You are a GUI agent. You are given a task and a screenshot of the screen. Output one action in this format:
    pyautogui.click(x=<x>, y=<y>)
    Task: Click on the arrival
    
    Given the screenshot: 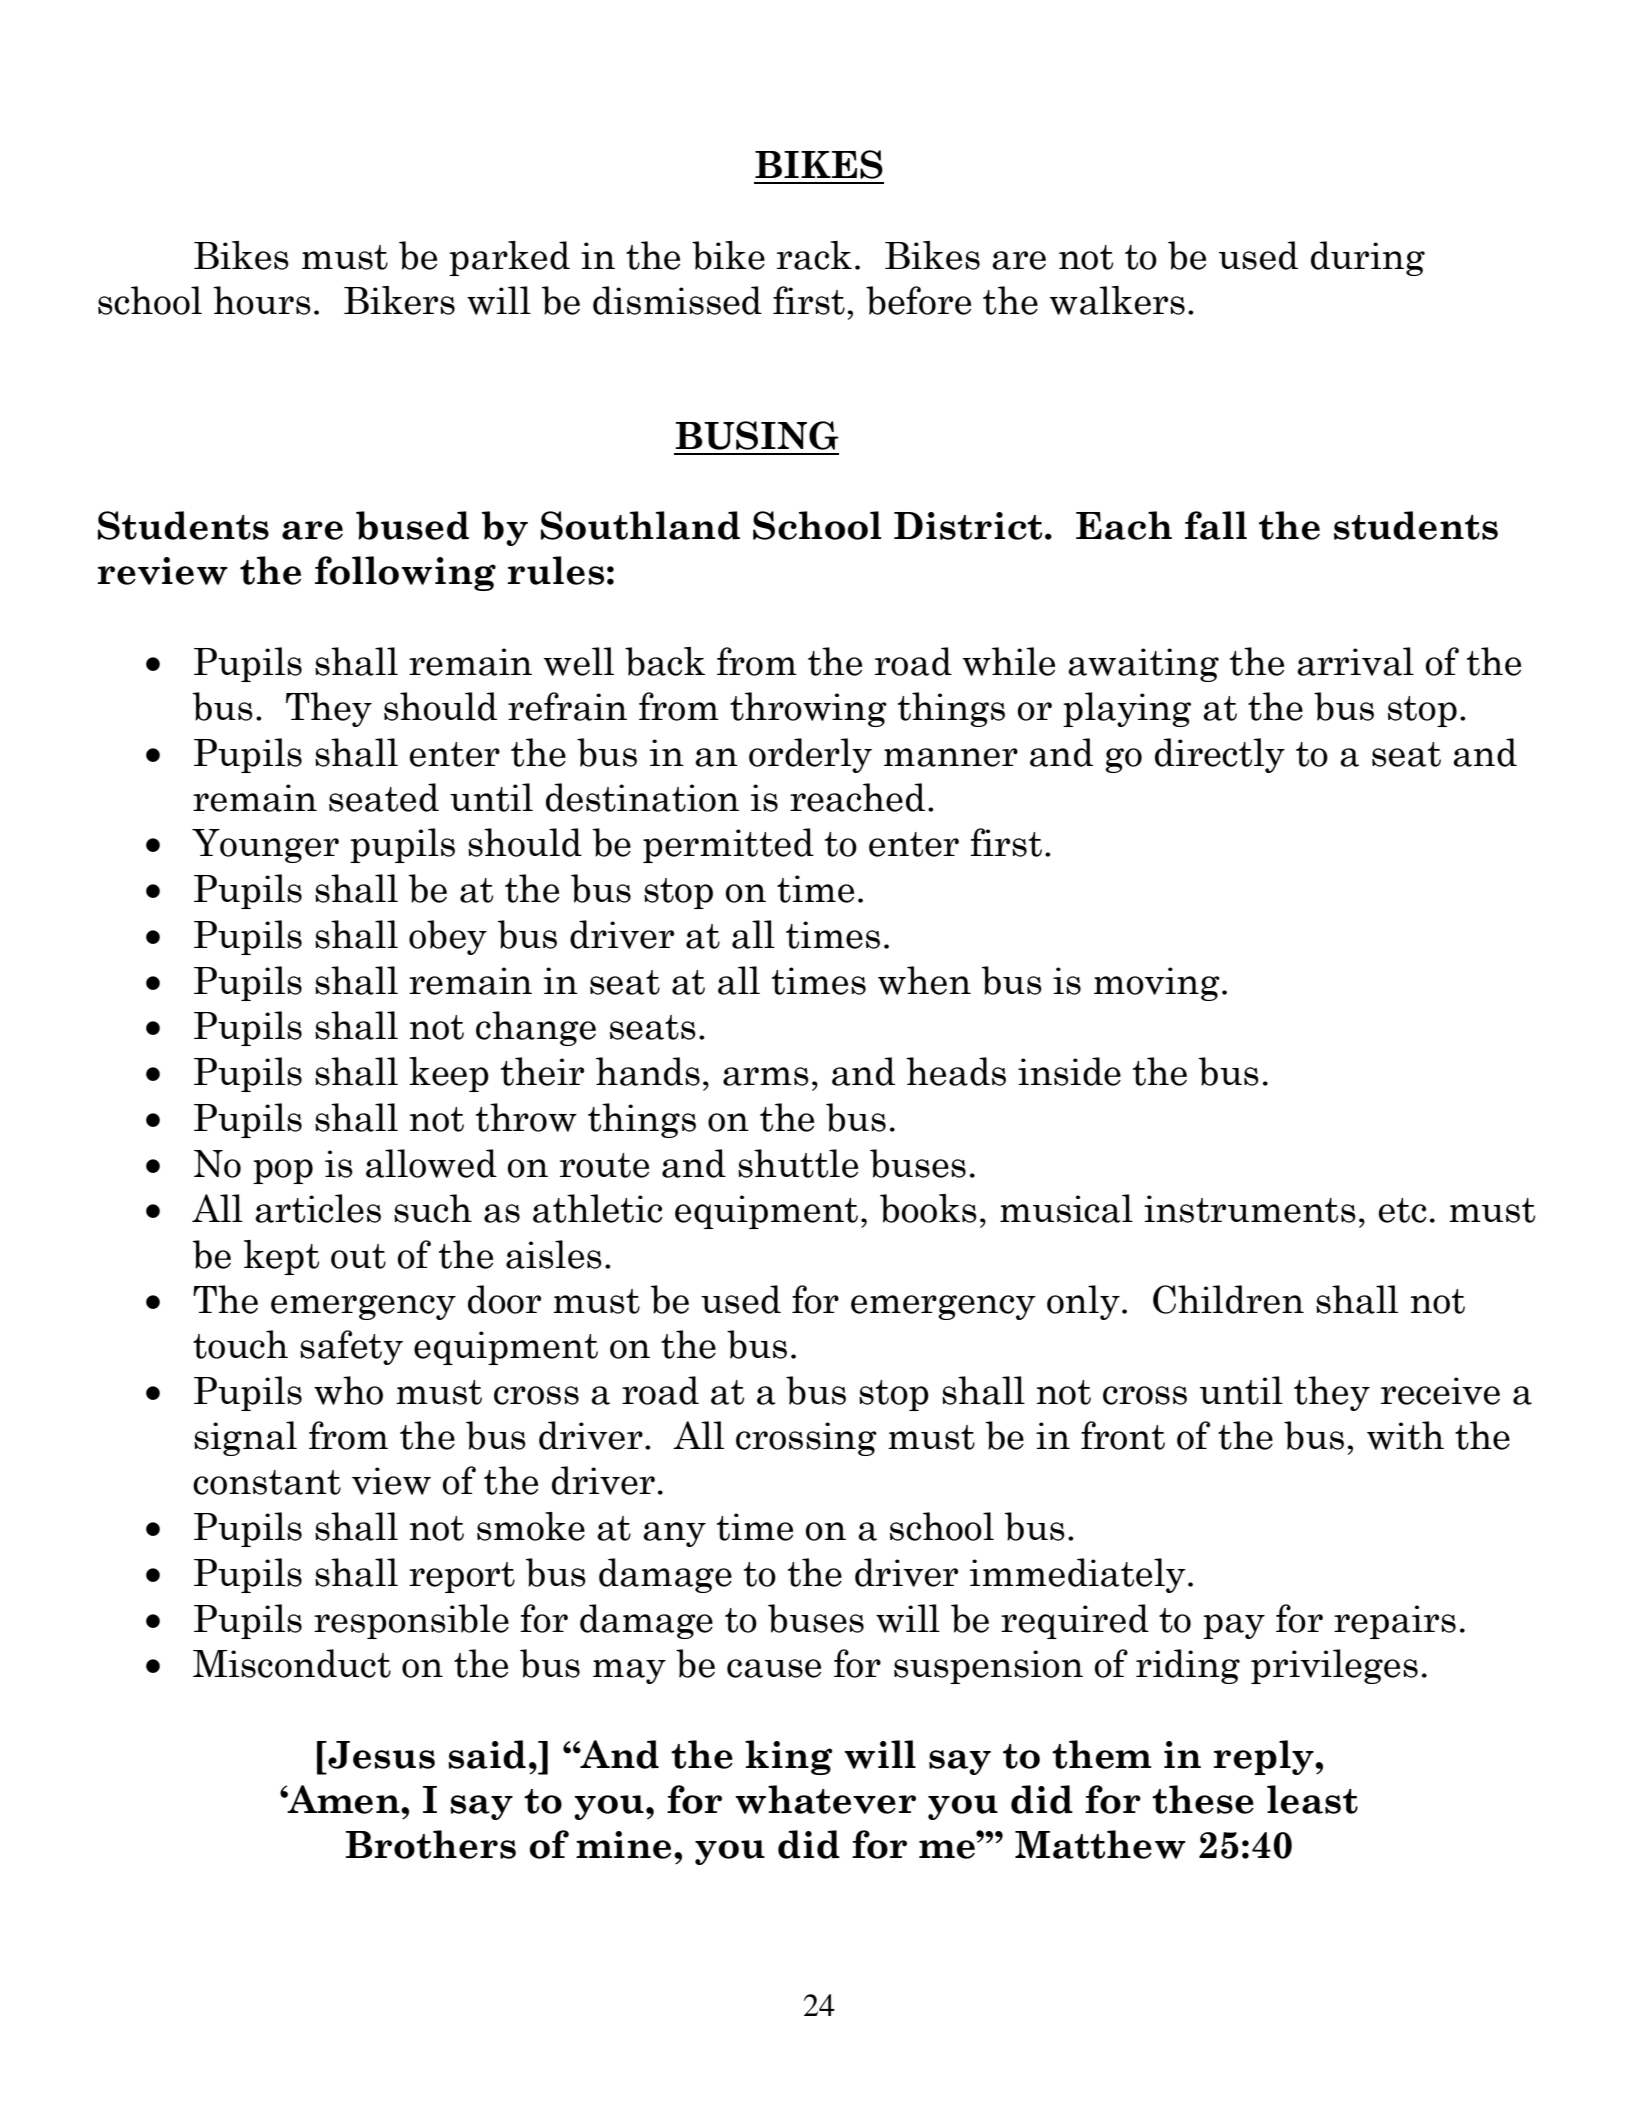 What is the action you would take?
    pyautogui.click(x=1355, y=661)
